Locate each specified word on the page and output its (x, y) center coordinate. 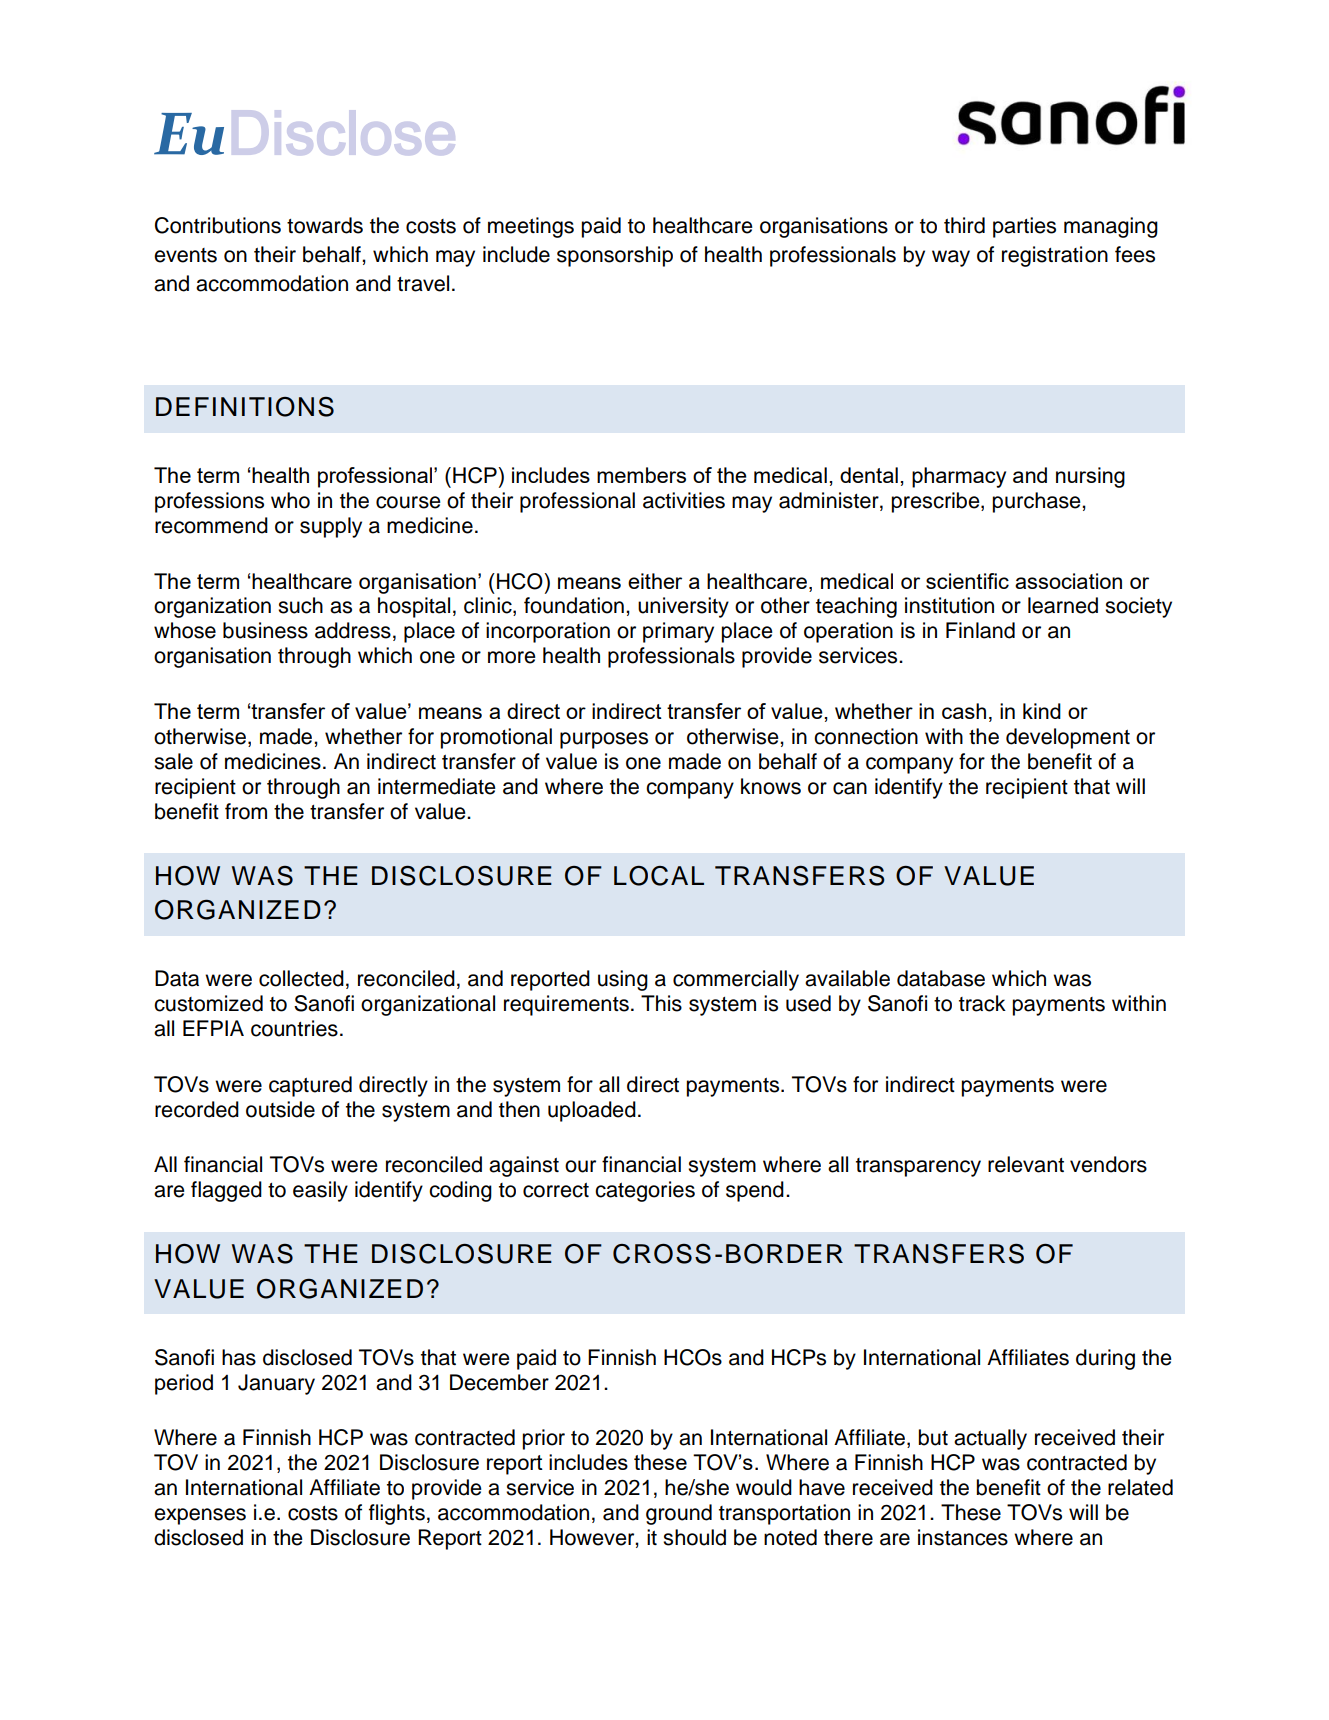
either (655, 581)
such (300, 605)
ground (679, 1514)
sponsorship (615, 256)
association (1068, 581)
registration (1055, 256)
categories (645, 1191)
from (246, 811)
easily (320, 1191)
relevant (1026, 1164)
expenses (200, 1516)
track (982, 1003)
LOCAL (659, 876)
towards (325, 225)
